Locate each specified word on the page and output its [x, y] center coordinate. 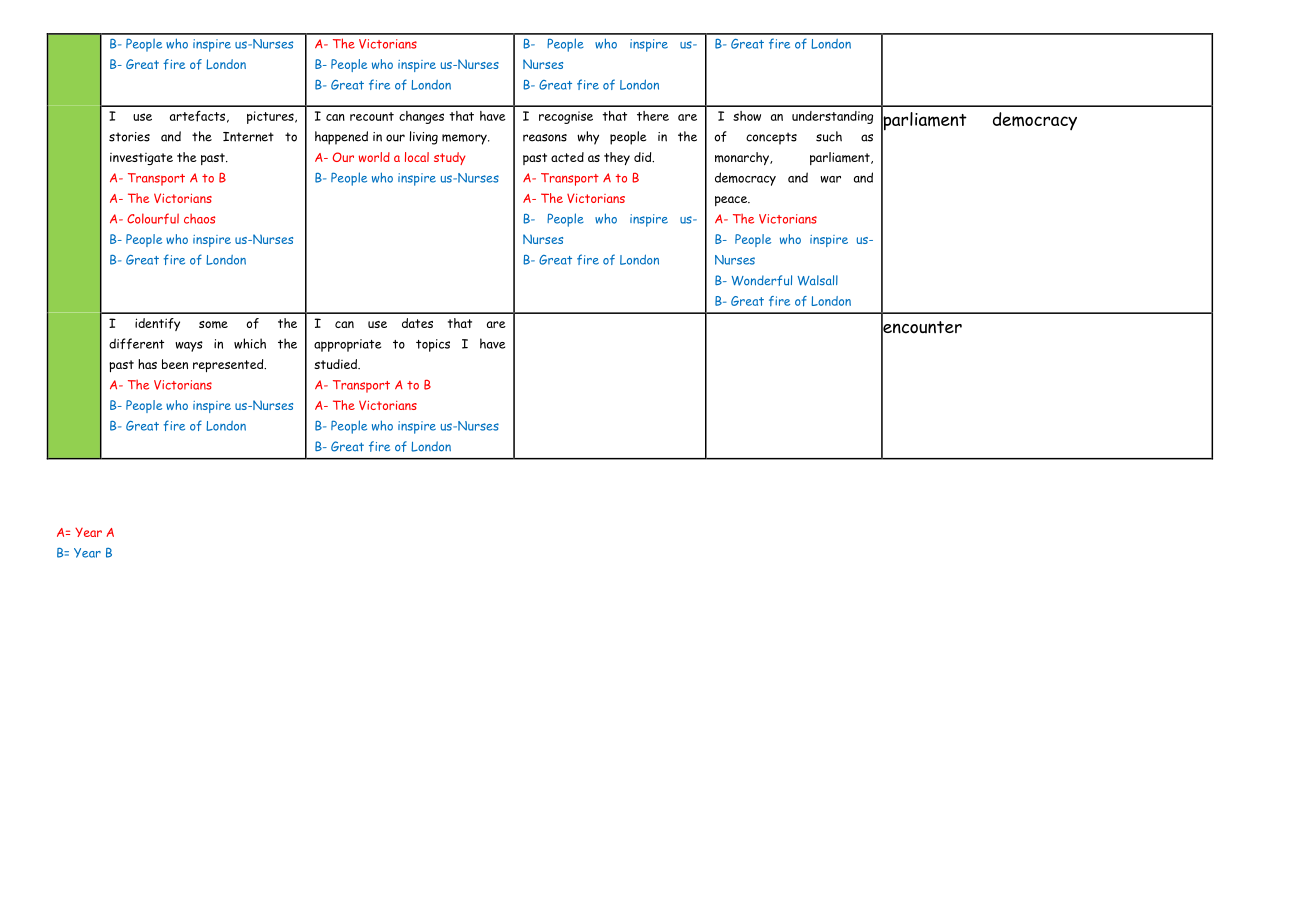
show [747, 116]
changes [421, 117]
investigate [141, 159]
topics [433, 345]
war [830, 179]
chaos [199, 219]
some [213, 325]
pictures [271, 117]
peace [732, 201]
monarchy [743, 158]
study [450, 158]
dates [417, 323]
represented [229, 365]
